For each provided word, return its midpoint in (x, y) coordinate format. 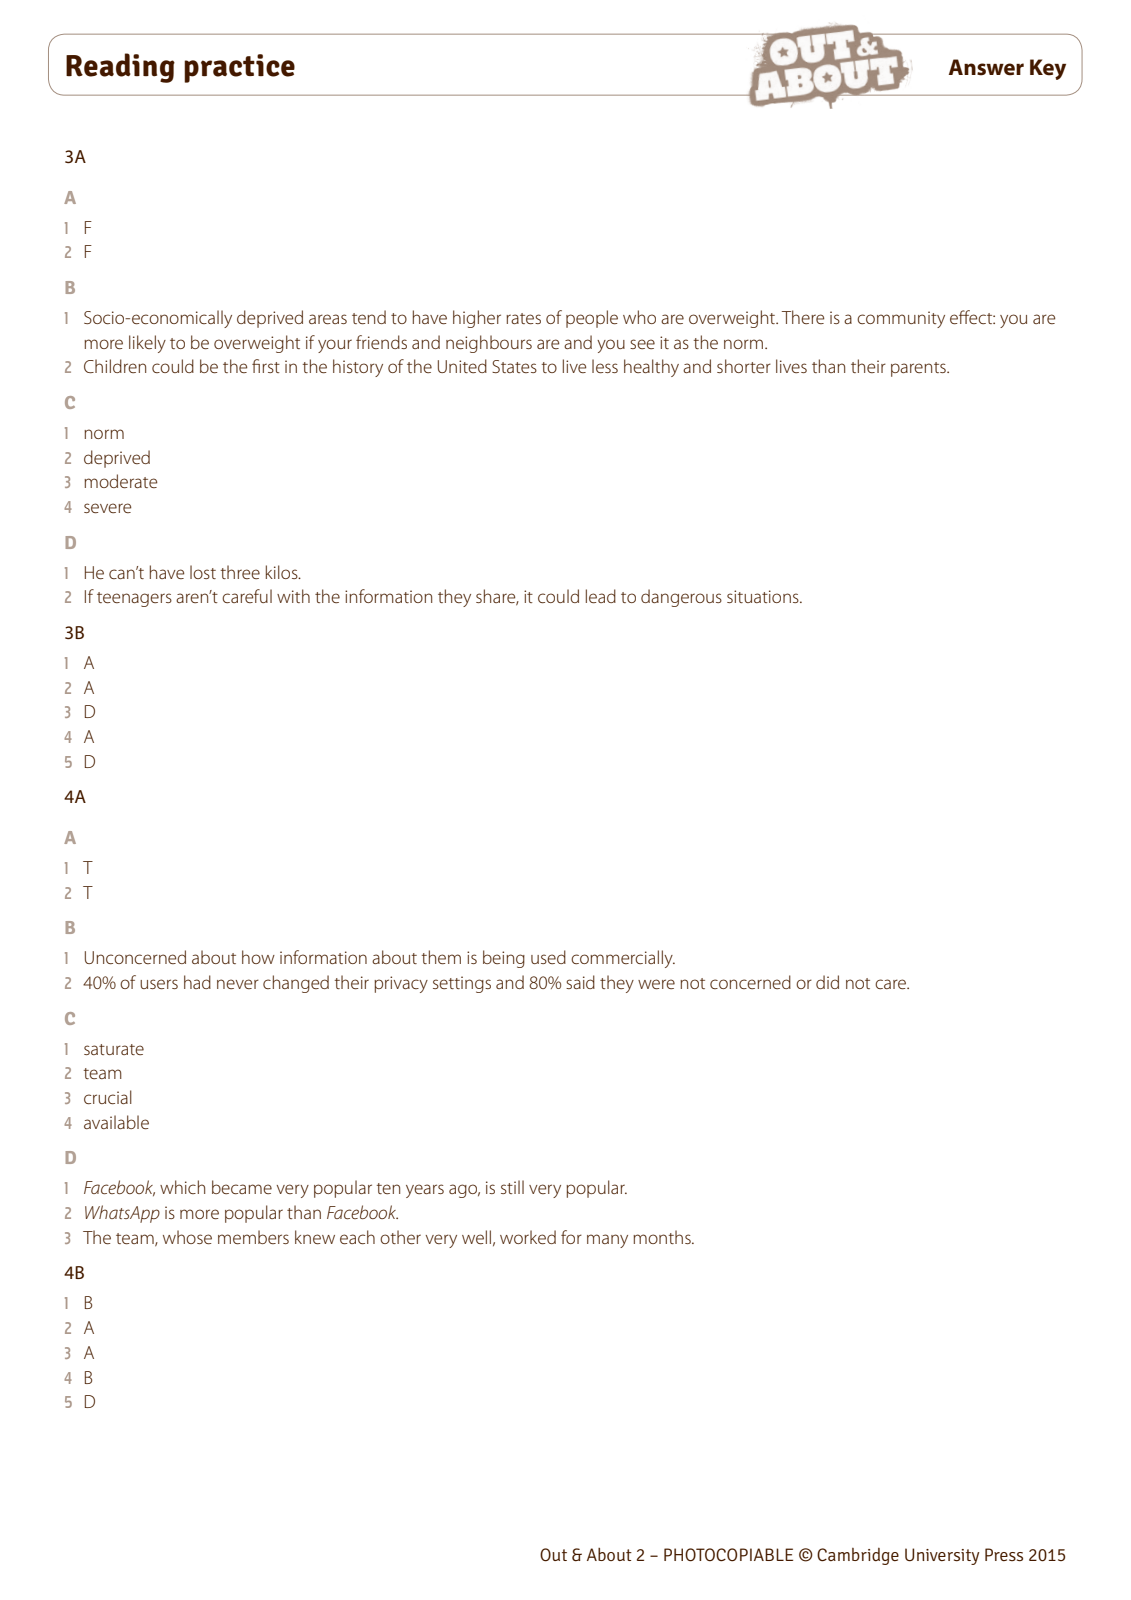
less (605, 366)
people (592, 319)
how (258, 957)
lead (601, 596)
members (253, 1237)
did (827, 982)
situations (764, 596)
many (607, 1241)
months (663, 1237)
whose (187, 1237)
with (293, 596)
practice (239, 68)
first (266, 366)
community (901, 319)
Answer (986, 67)
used (548, 957)
